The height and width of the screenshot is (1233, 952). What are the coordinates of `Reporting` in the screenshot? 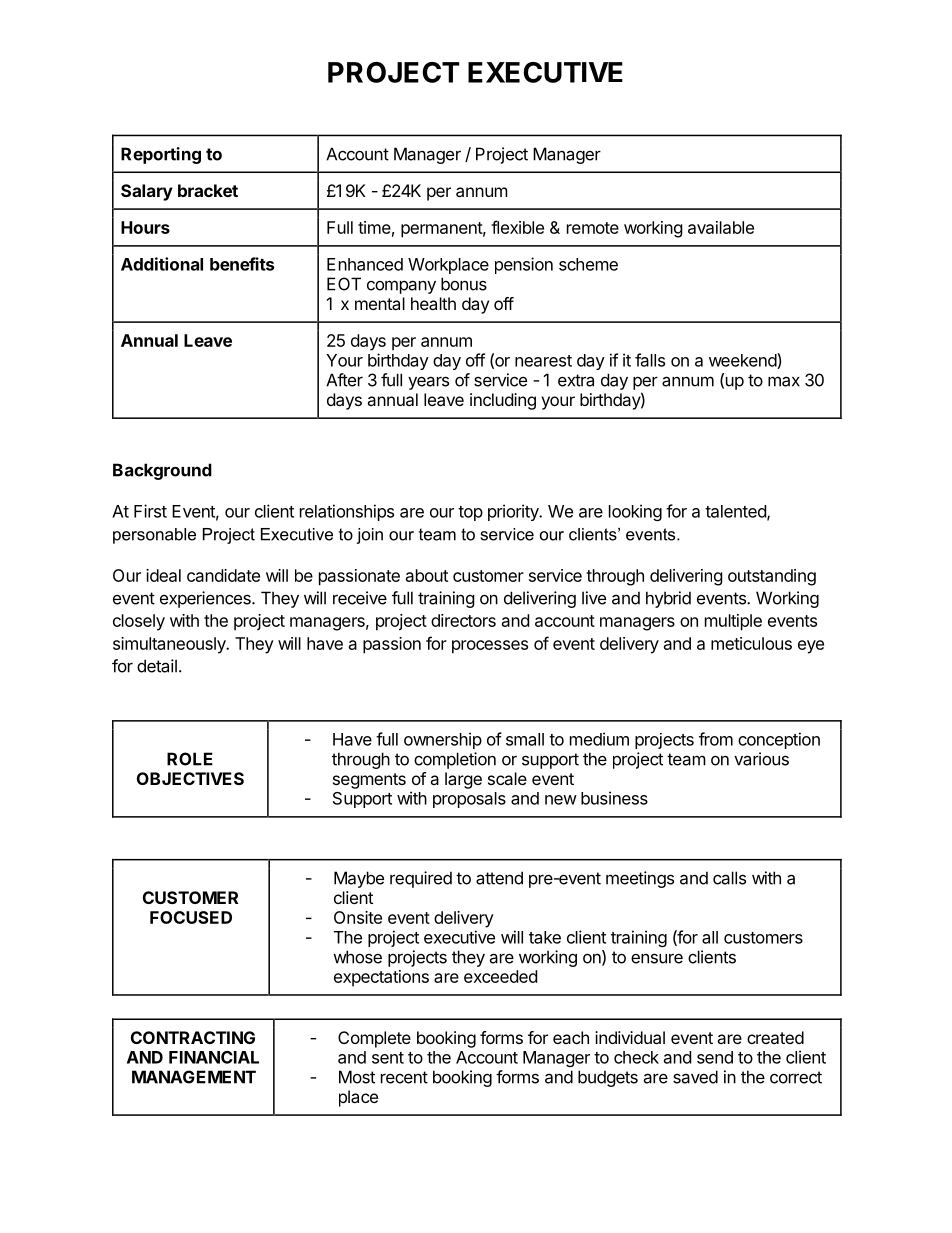 It's located at (161, 155).
